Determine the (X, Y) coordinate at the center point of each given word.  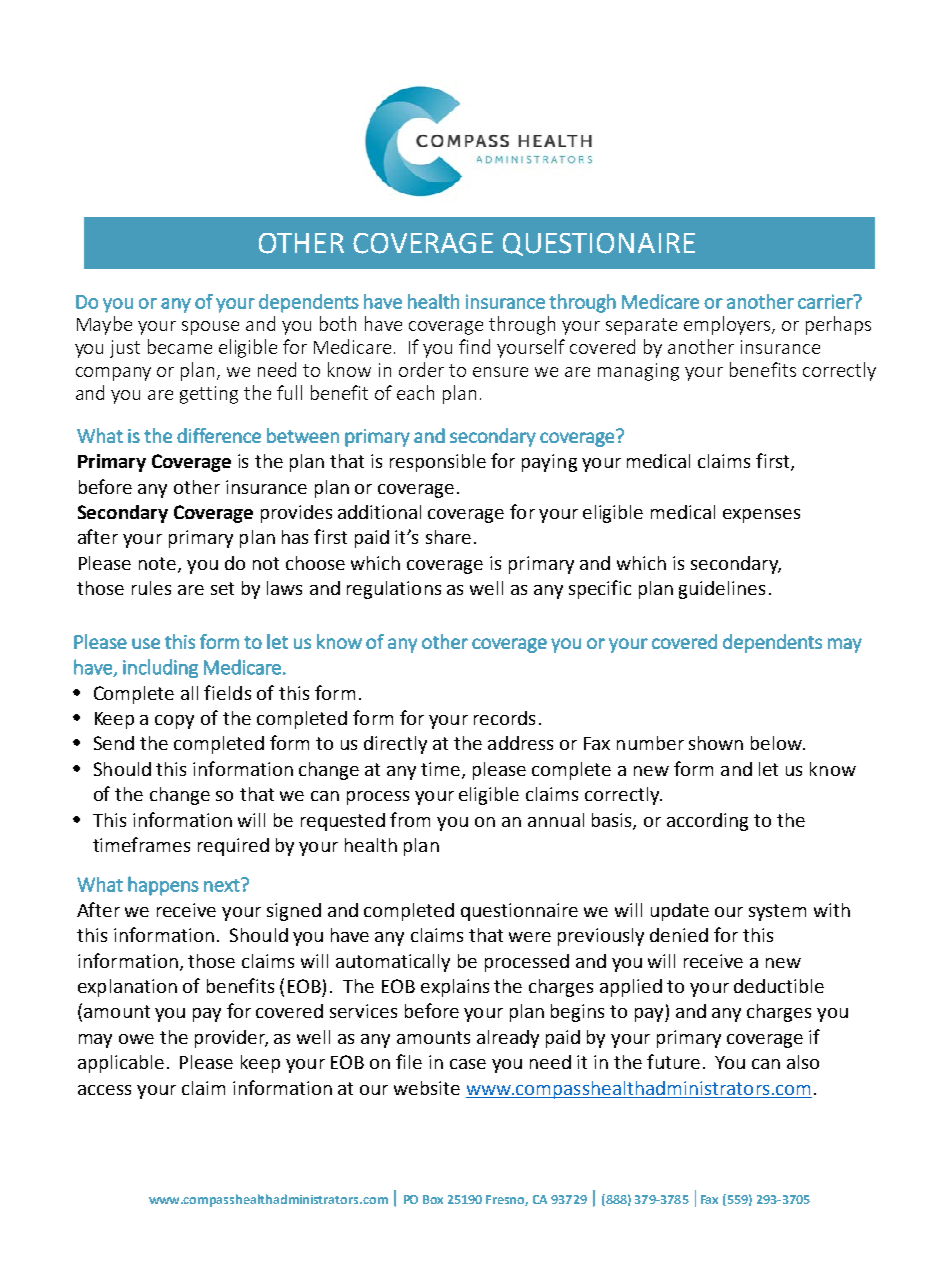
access (104, 1090)
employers (728, 325)
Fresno (507, 1200)
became (180, 346)
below (778, 743)
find (474, 346)
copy (174, 722)
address (520, 743)
